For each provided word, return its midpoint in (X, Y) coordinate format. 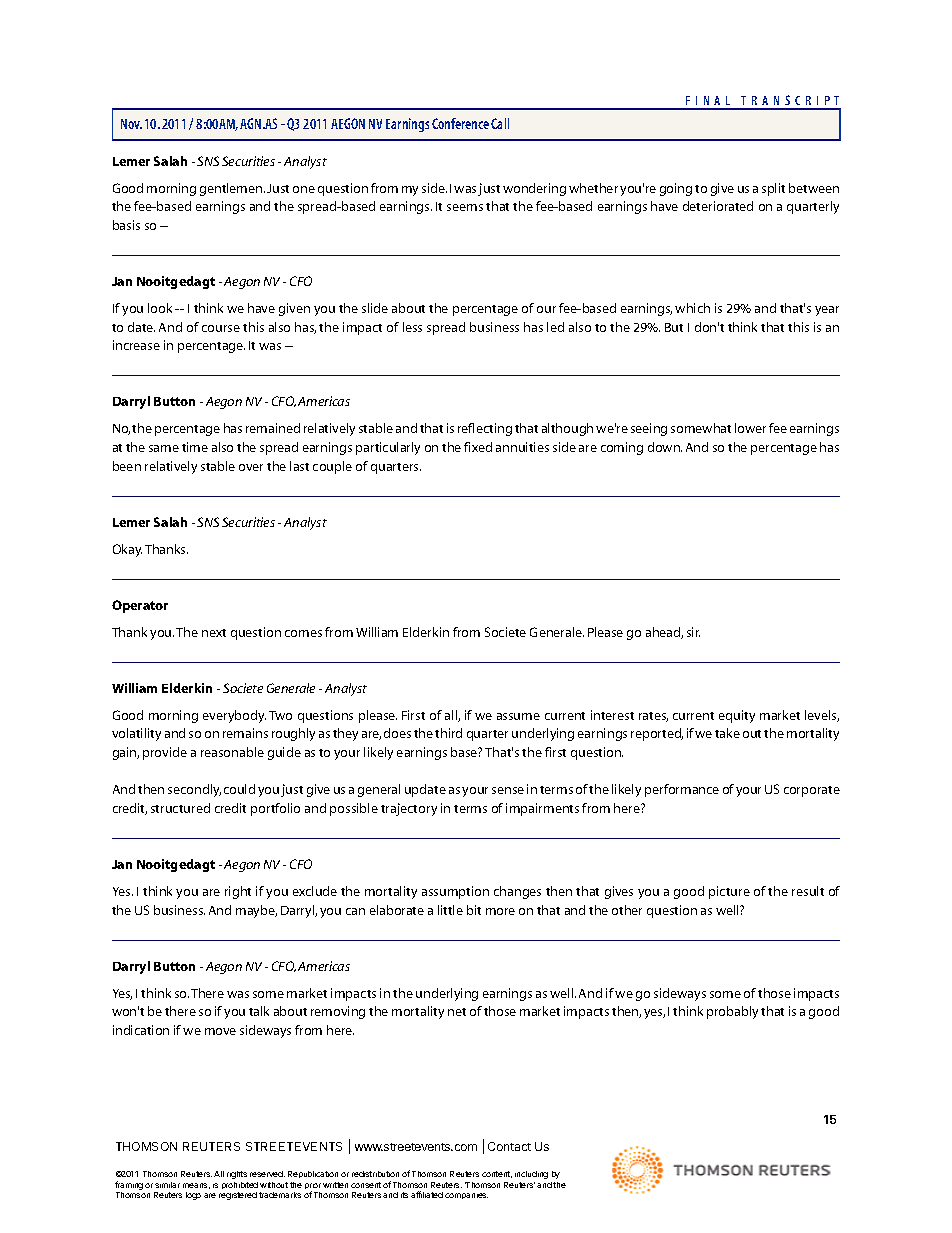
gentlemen (232, 189)
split (773, 189)
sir (693, 632)
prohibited (240, 1185)
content (497, 1174)
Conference (460, 123)
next (214, 633)
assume (518, 716)
